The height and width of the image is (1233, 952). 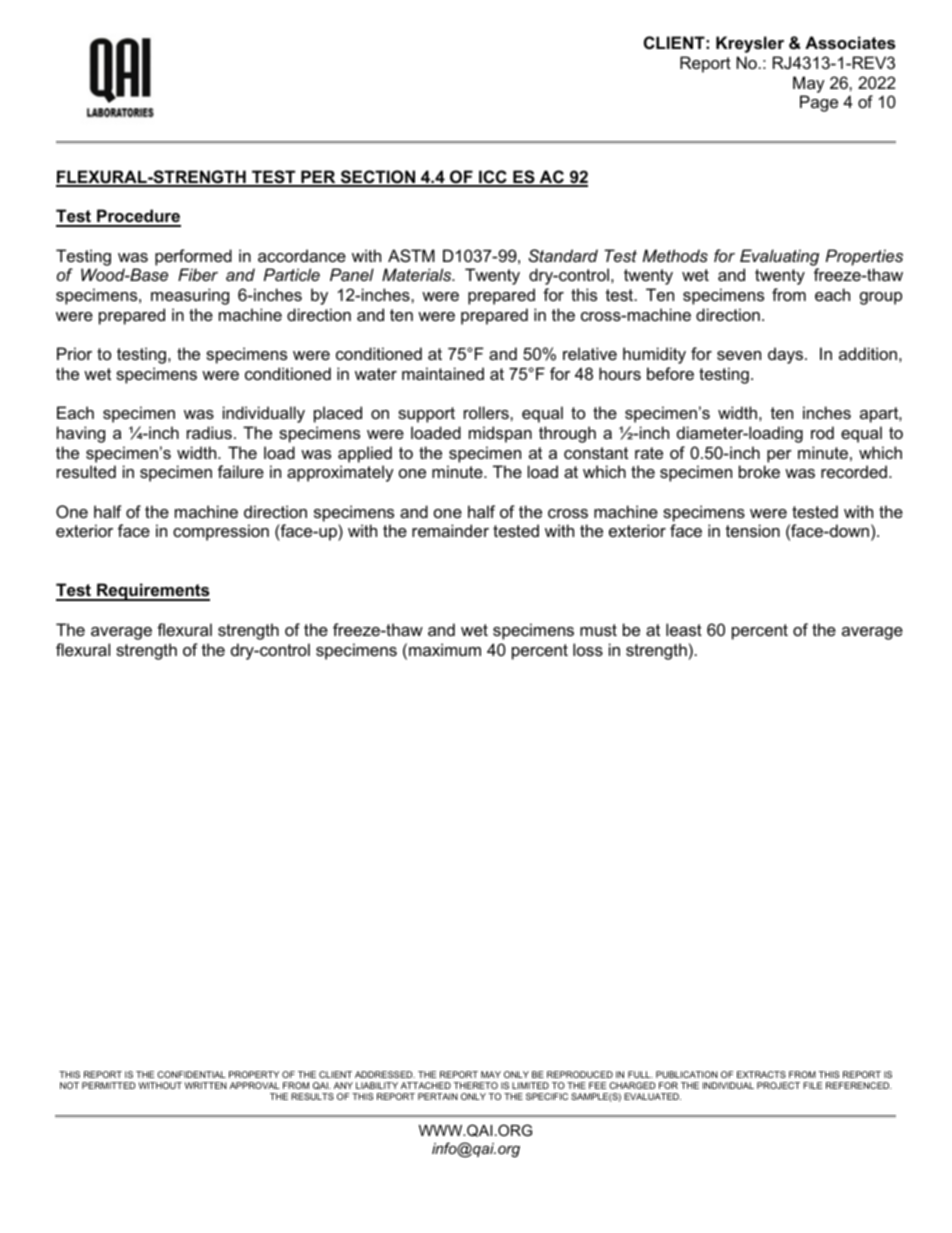 I want to click on Page, so click(x=819, y=103).
